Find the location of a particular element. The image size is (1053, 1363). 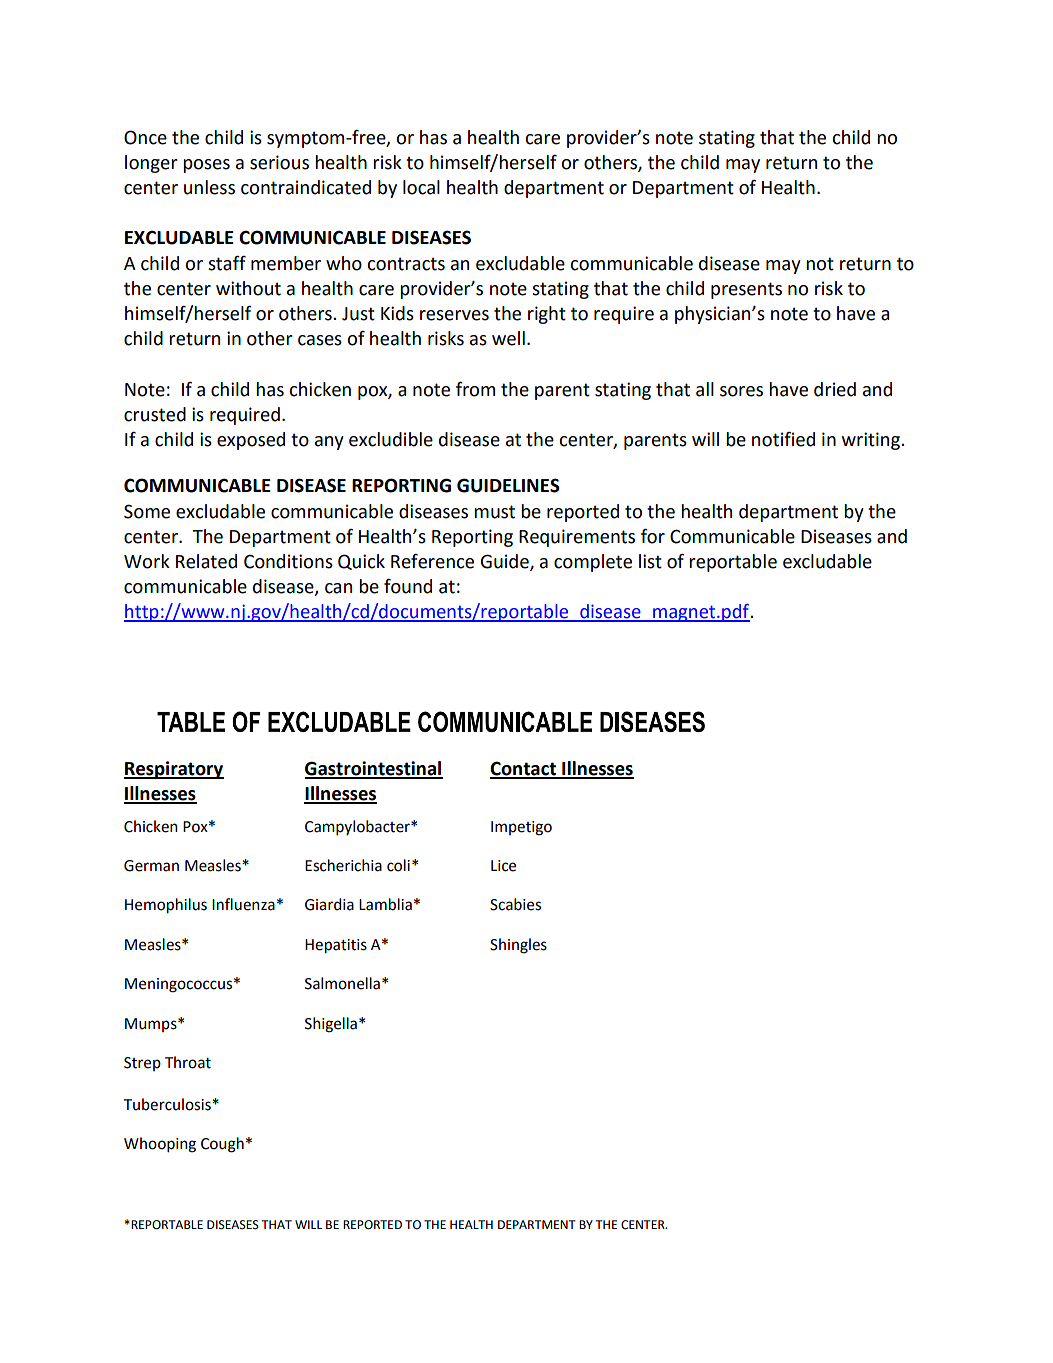

presents is located at coordinates (746, 290).
